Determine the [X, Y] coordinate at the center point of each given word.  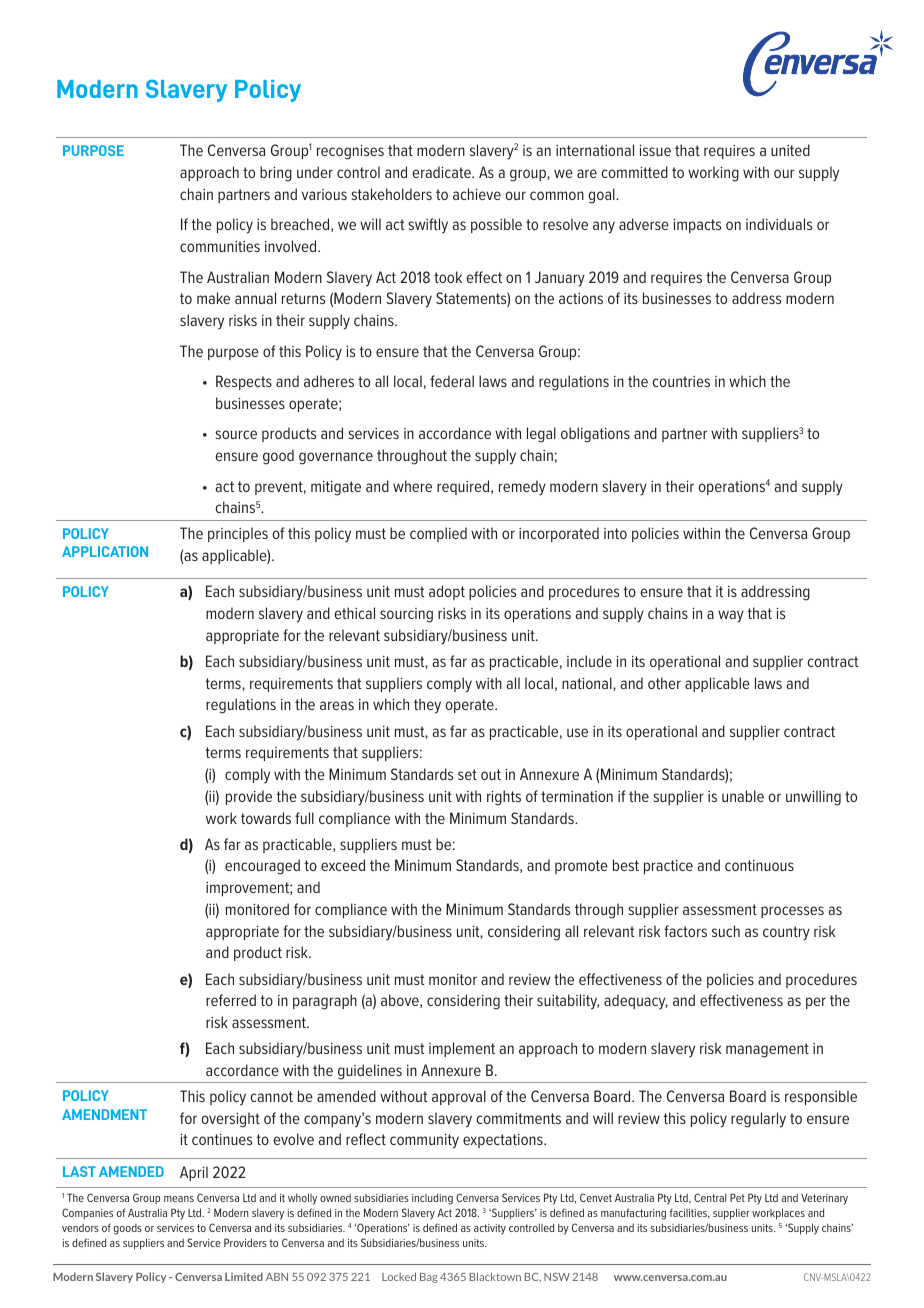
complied [438, 534]
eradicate [442, 172]
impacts [697, 226]
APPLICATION [105, 551]
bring [276, 174]
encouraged [262, 867]
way [731, 616]
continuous [759, 865]
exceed [343, 865]
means [179, 1199]
